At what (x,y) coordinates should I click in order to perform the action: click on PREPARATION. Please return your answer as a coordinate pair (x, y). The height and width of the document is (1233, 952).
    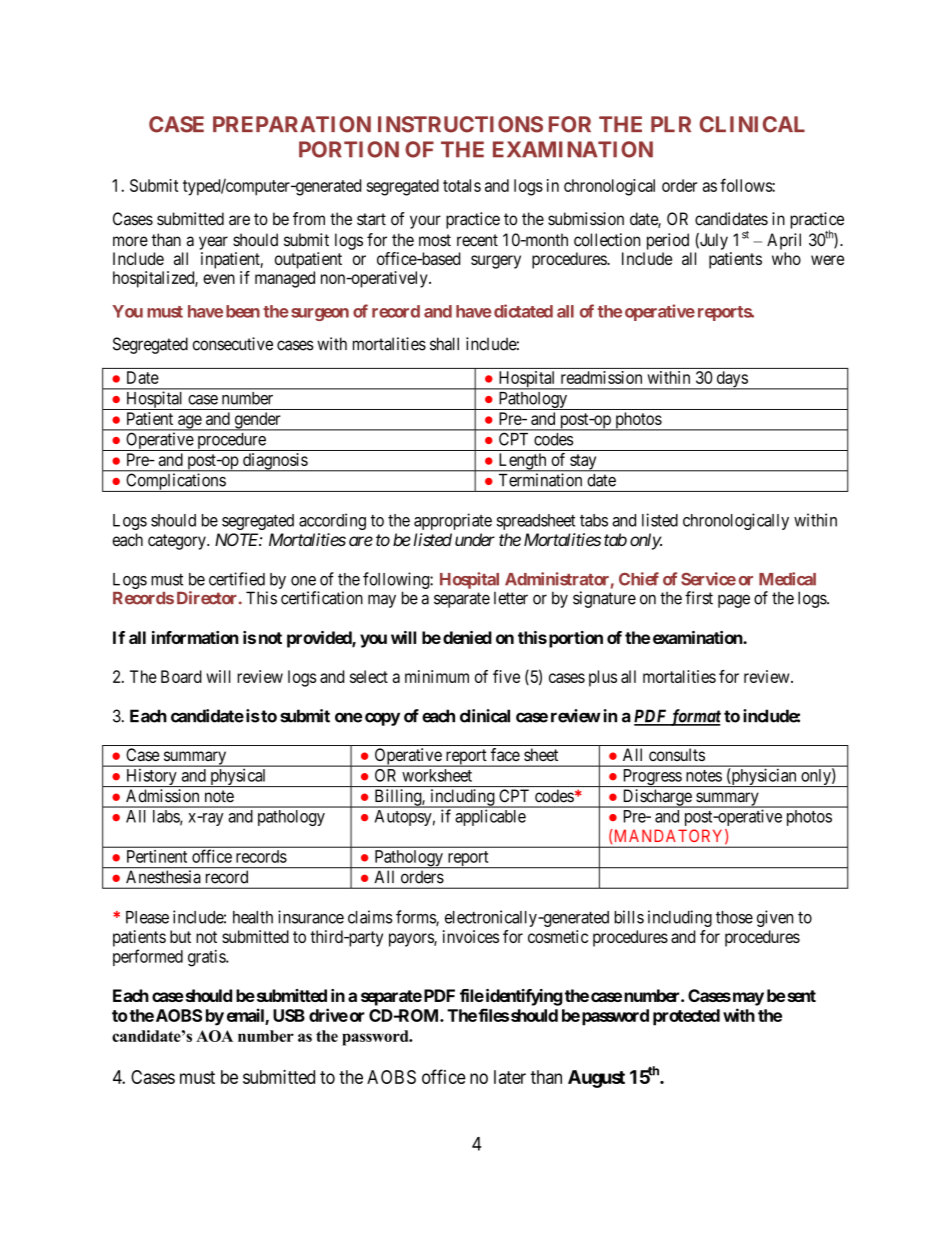
    Looking at the image, I should click on (292, 124).
